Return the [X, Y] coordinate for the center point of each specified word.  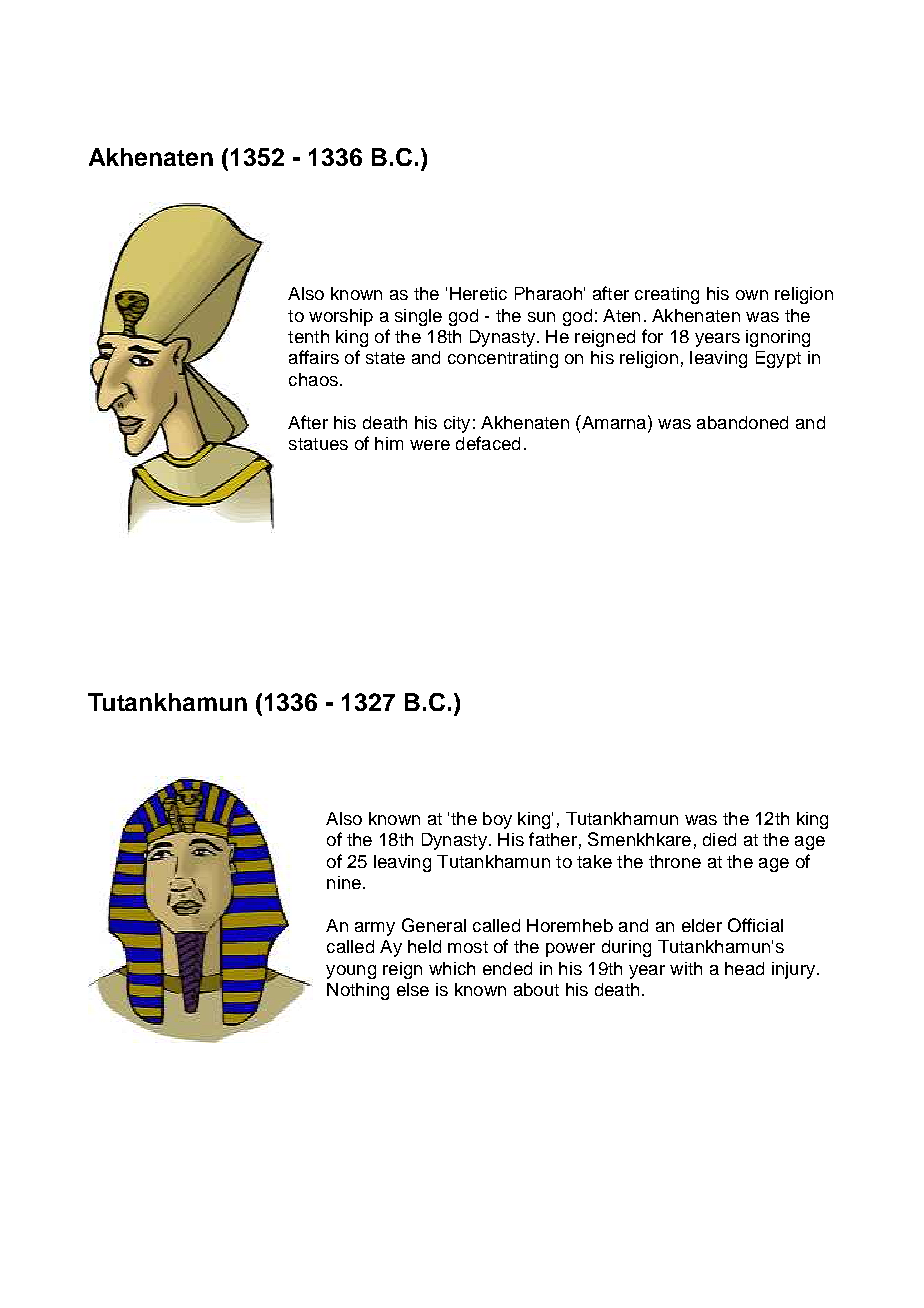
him [389, 443]
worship [341, 317]
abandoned [742, 422]
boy [497, 820]
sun [541, 317]
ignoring [778, 338]
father [553, 839]
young [351, 972]
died [719, 839]
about [536, 989]
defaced [488, 443]
